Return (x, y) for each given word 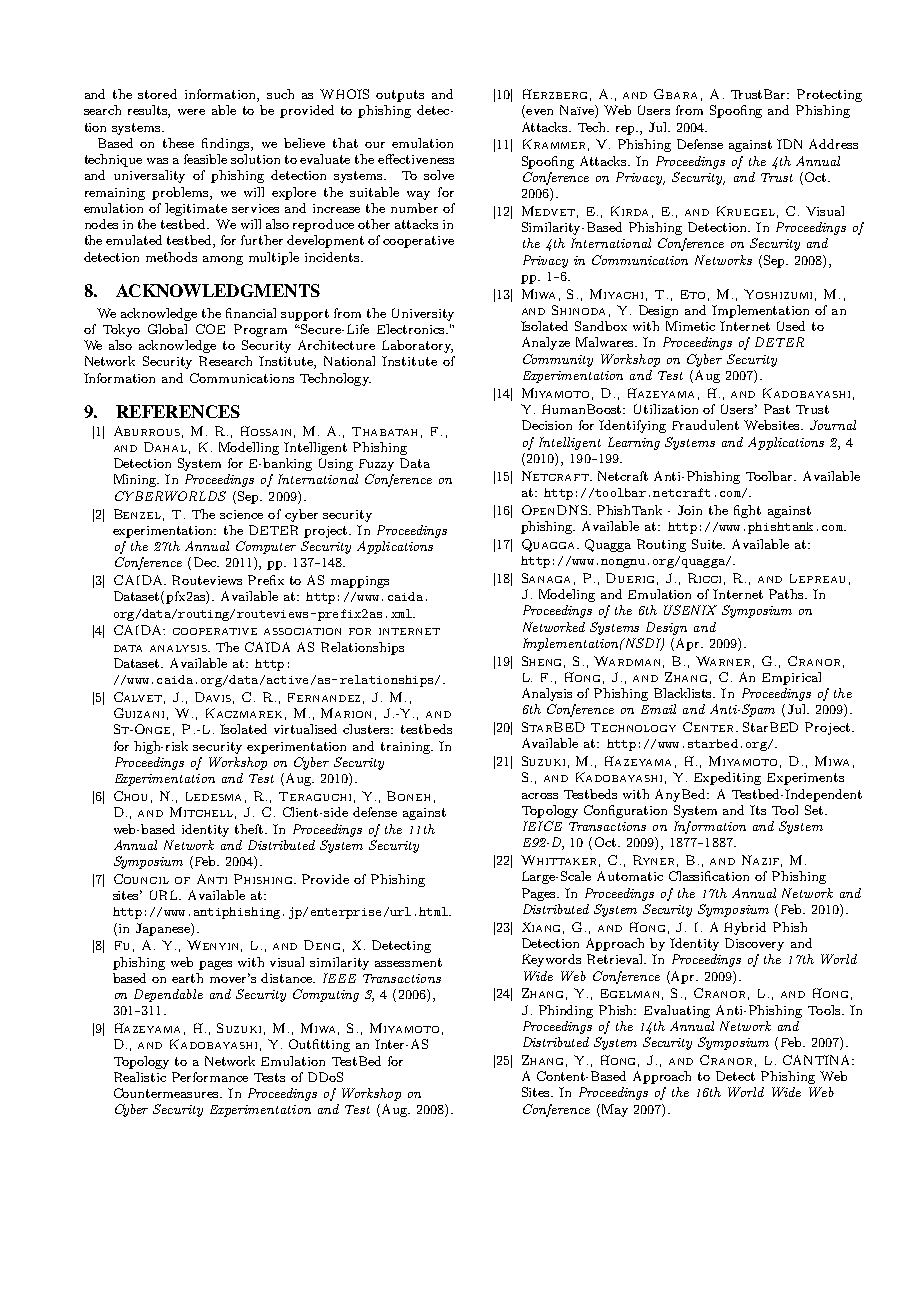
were (191, 112)
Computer (266, 547)
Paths (788, 594)
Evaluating (677, 1011)
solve (439, 175)
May (613, 1110)
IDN (789, 144)
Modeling (567, 595)
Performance (210, 1077)
